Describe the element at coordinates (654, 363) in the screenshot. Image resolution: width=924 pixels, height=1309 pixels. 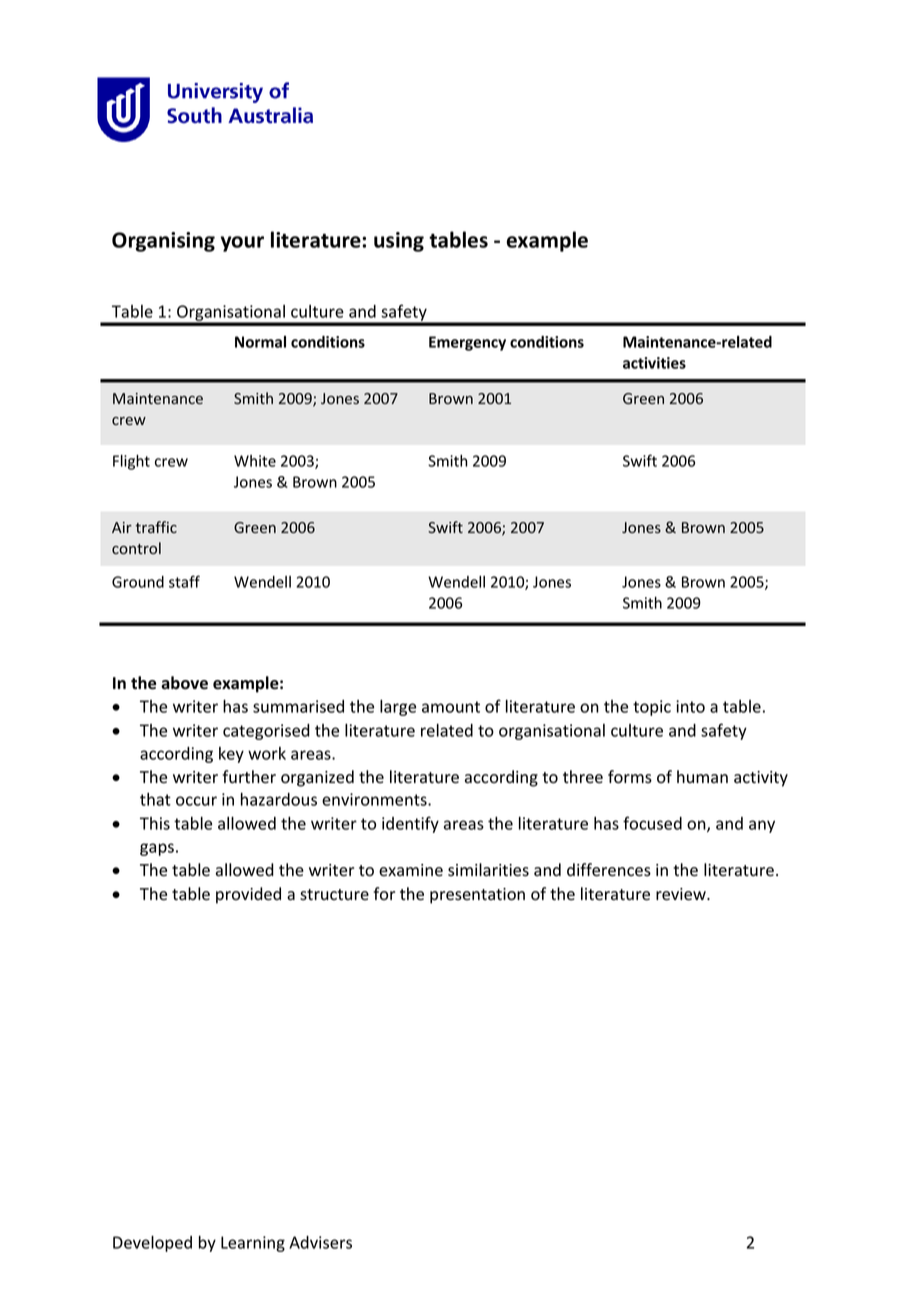
I see `activities` at that location.
